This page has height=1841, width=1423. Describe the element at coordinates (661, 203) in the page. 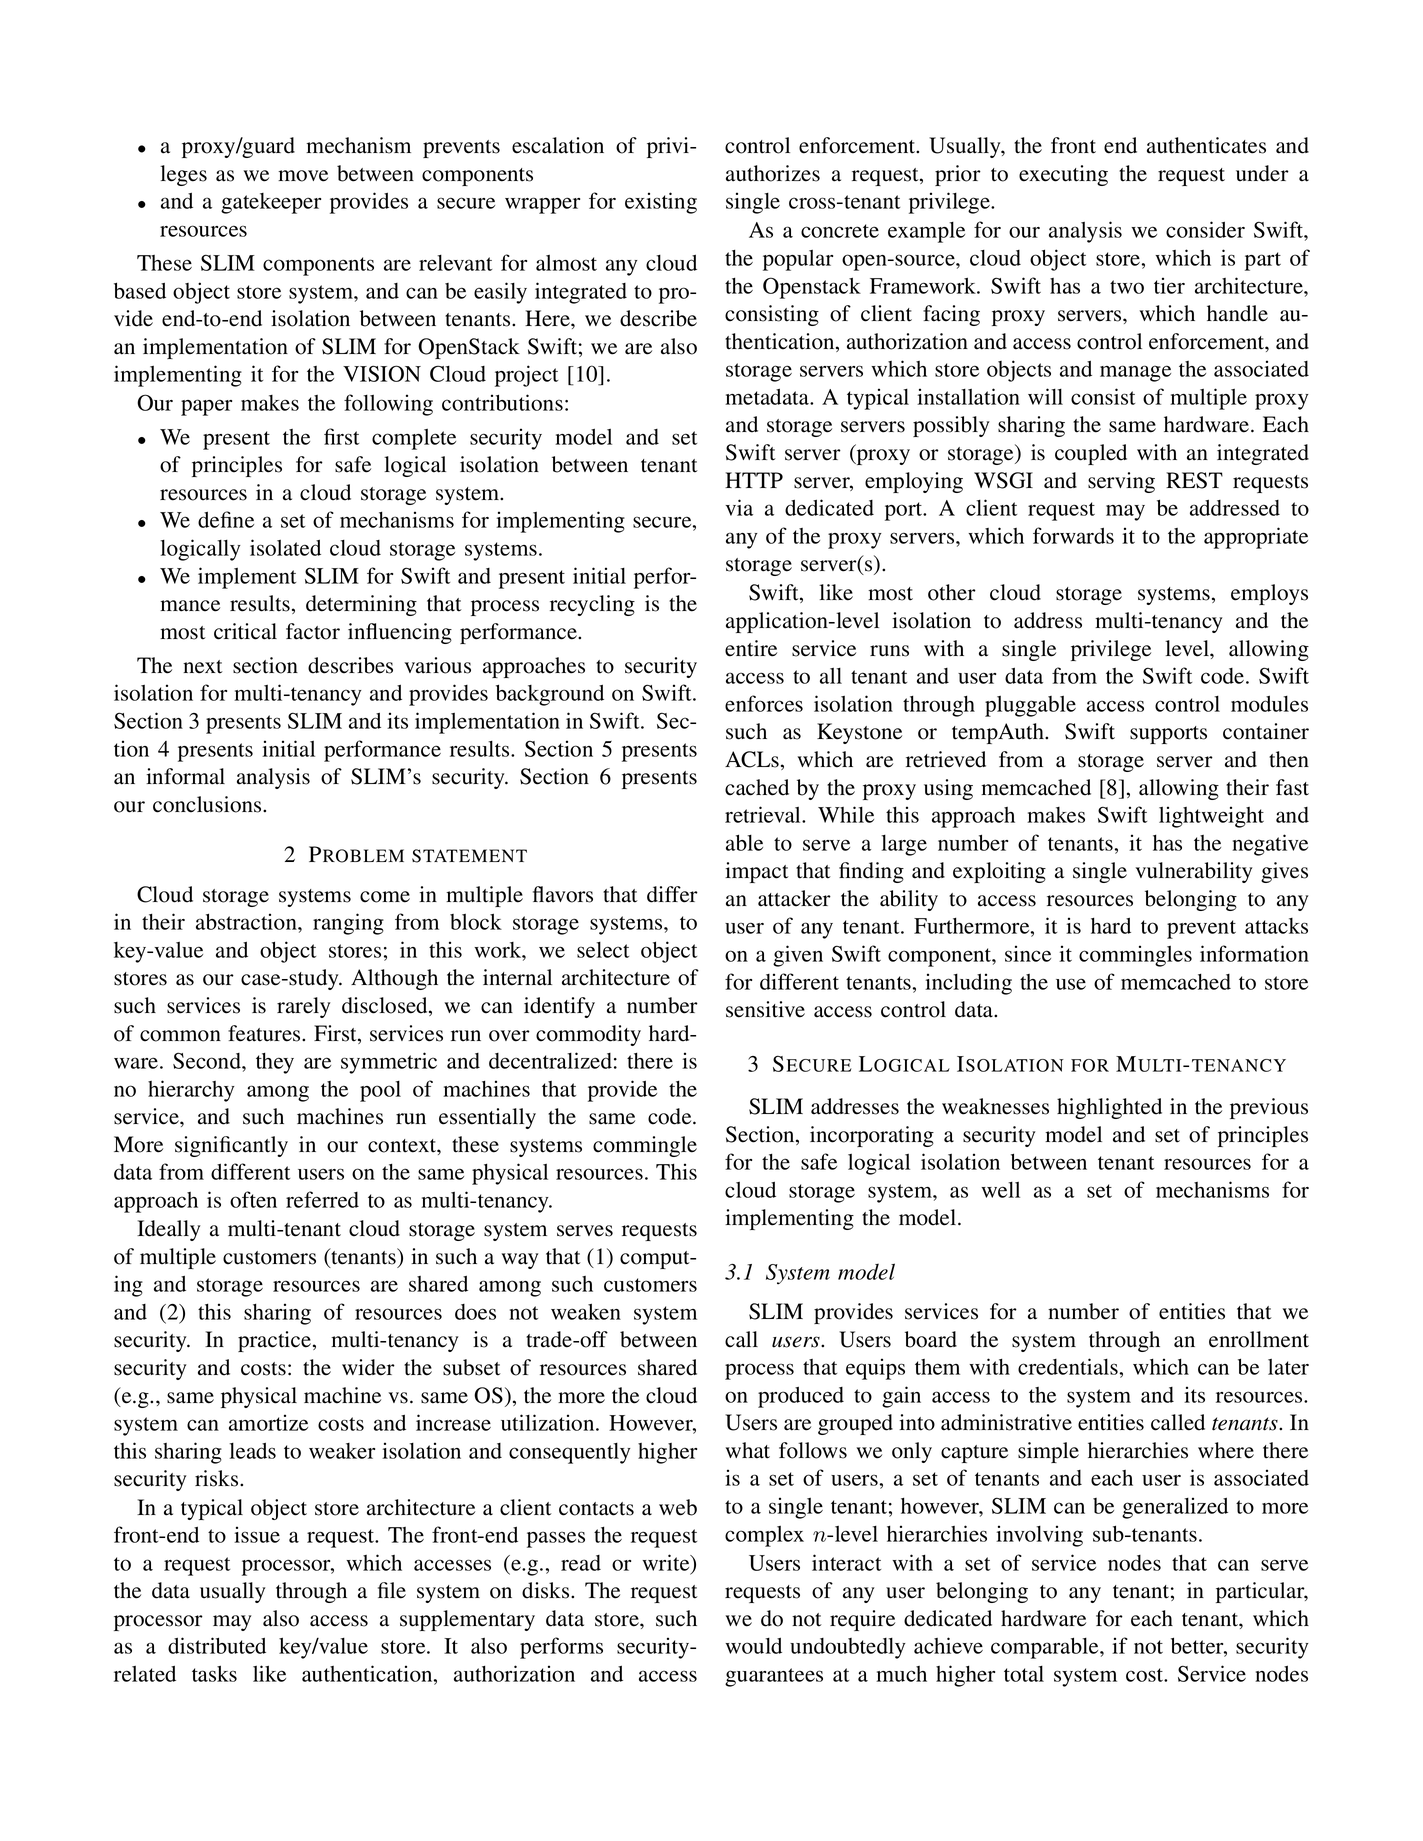

I see `existing` at that location.
